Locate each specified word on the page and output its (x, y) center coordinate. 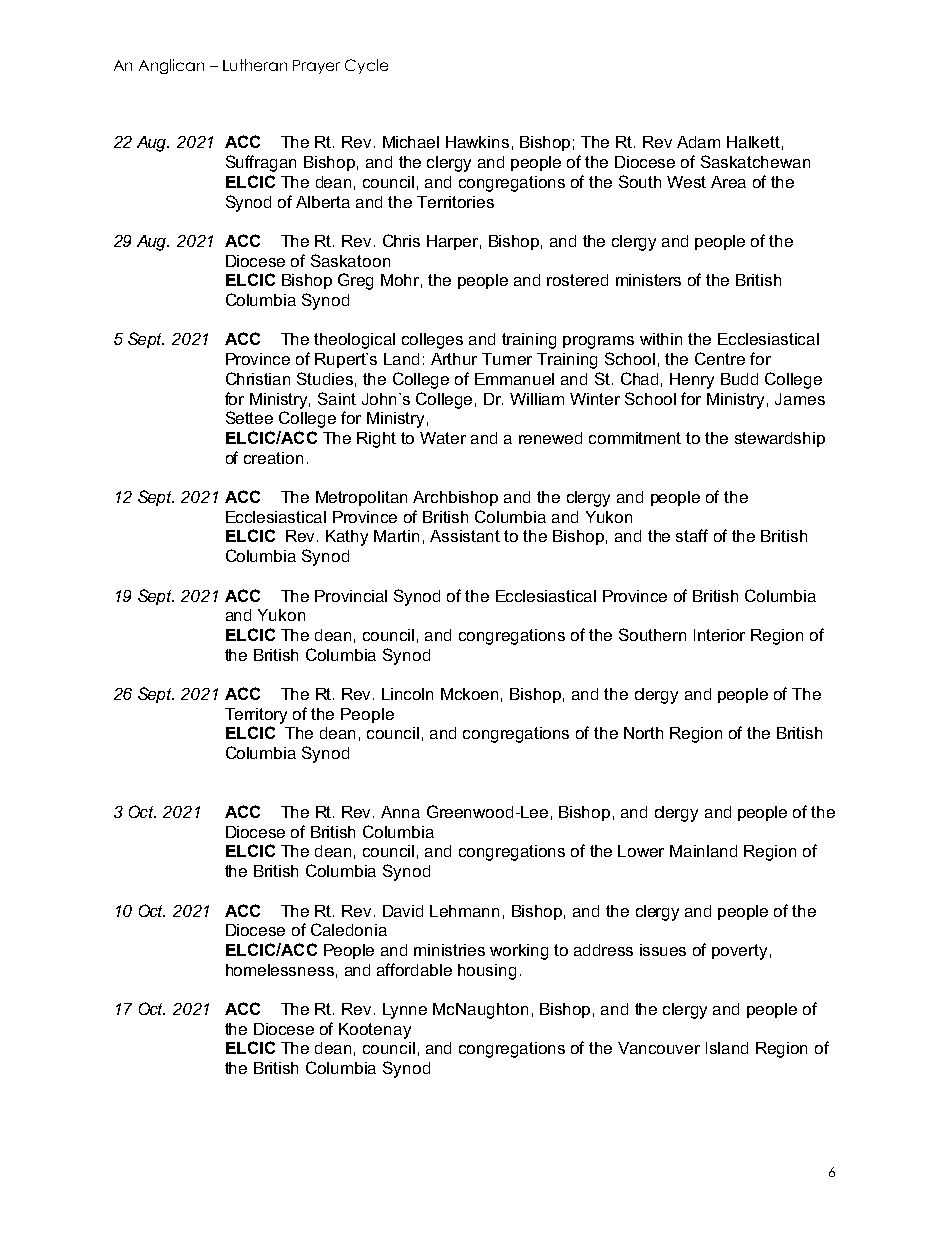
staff (692, 535)
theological (354, 341)
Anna (400, 812)
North (643, 733)
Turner (507, 359)
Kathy (347, 538)
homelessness (280, 970)
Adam (698, 142)
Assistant (465, 536)
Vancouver (659, 1048)
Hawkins (477, 142)
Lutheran (255, 65)
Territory (256, 716)
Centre (720, 358)
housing (487, 972)
